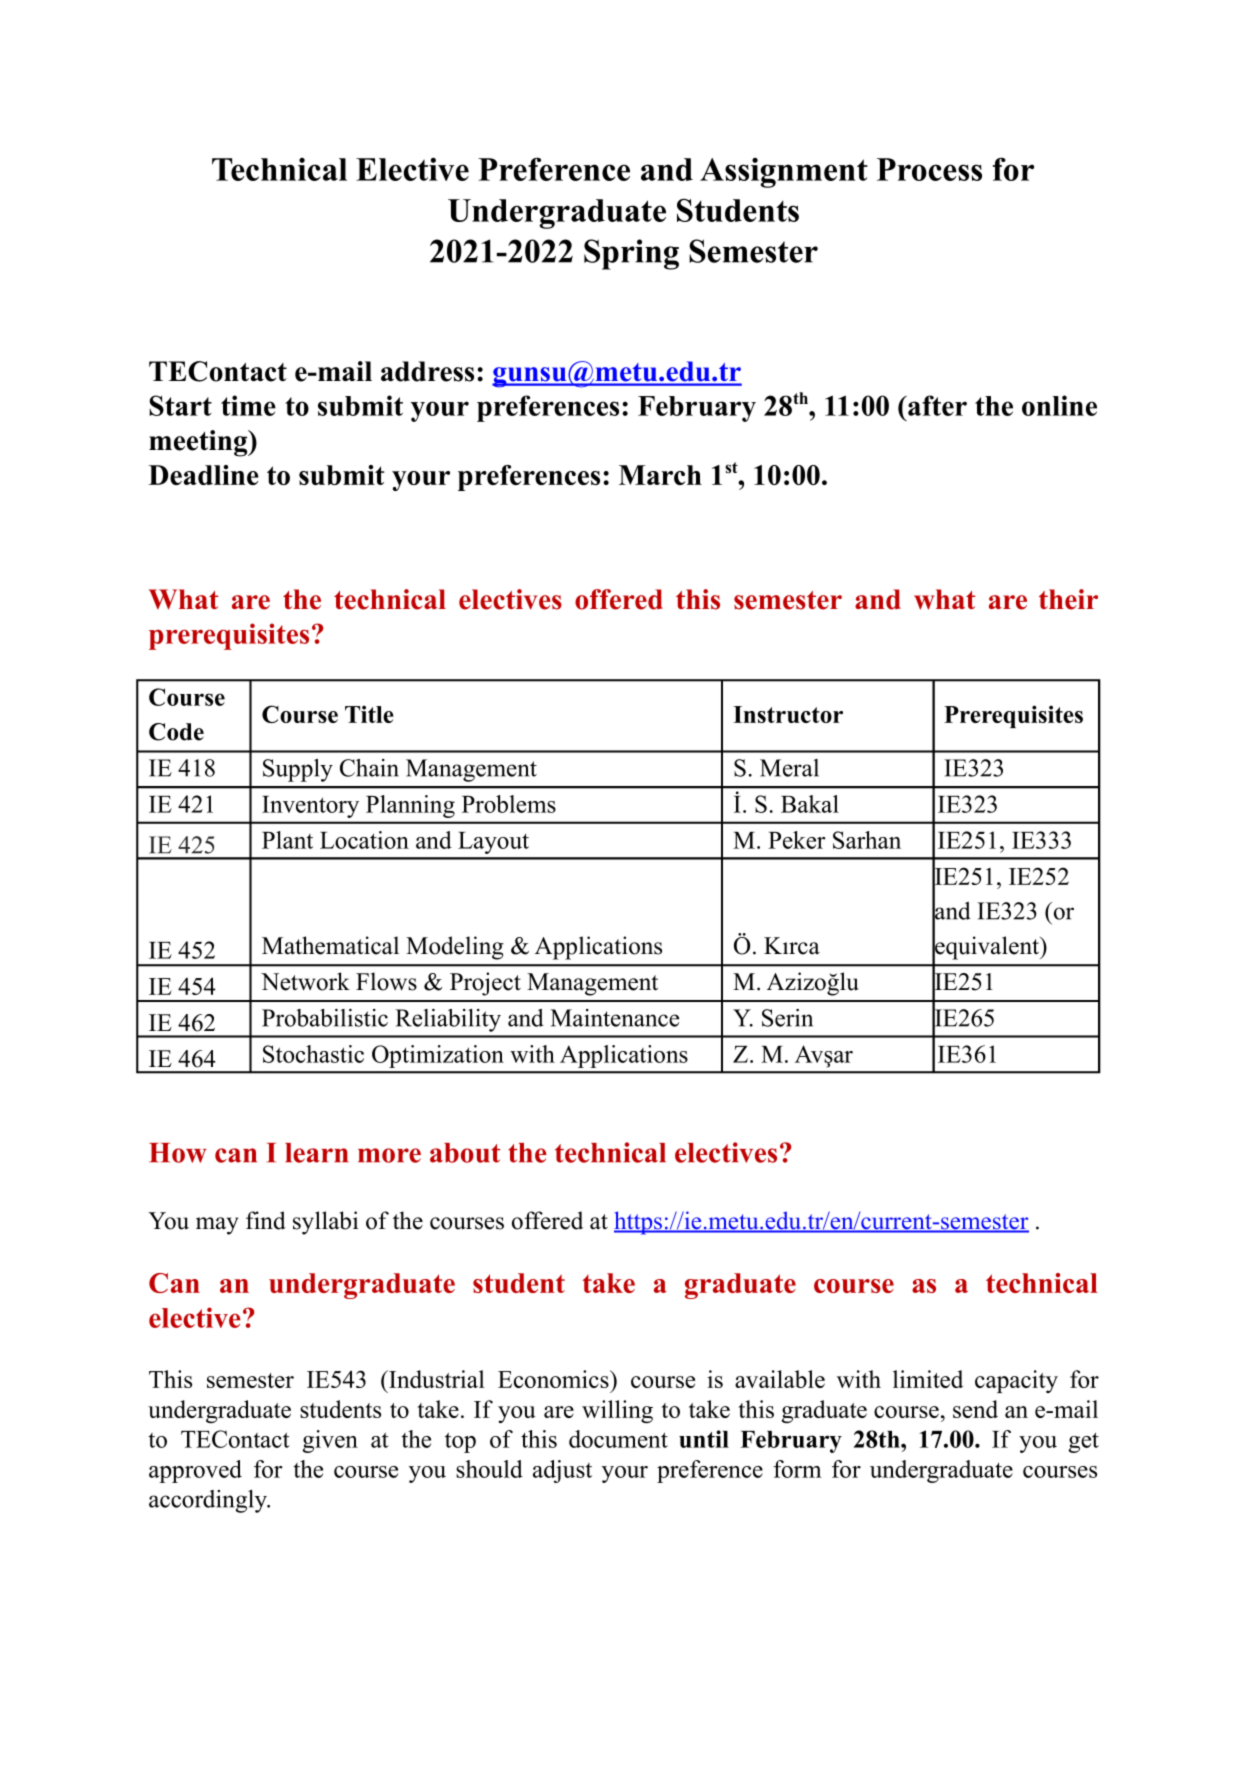  What do you see at coordinates (1068, 599) in the screenshot?
I see `their` at bounding box center [1068, 599].
